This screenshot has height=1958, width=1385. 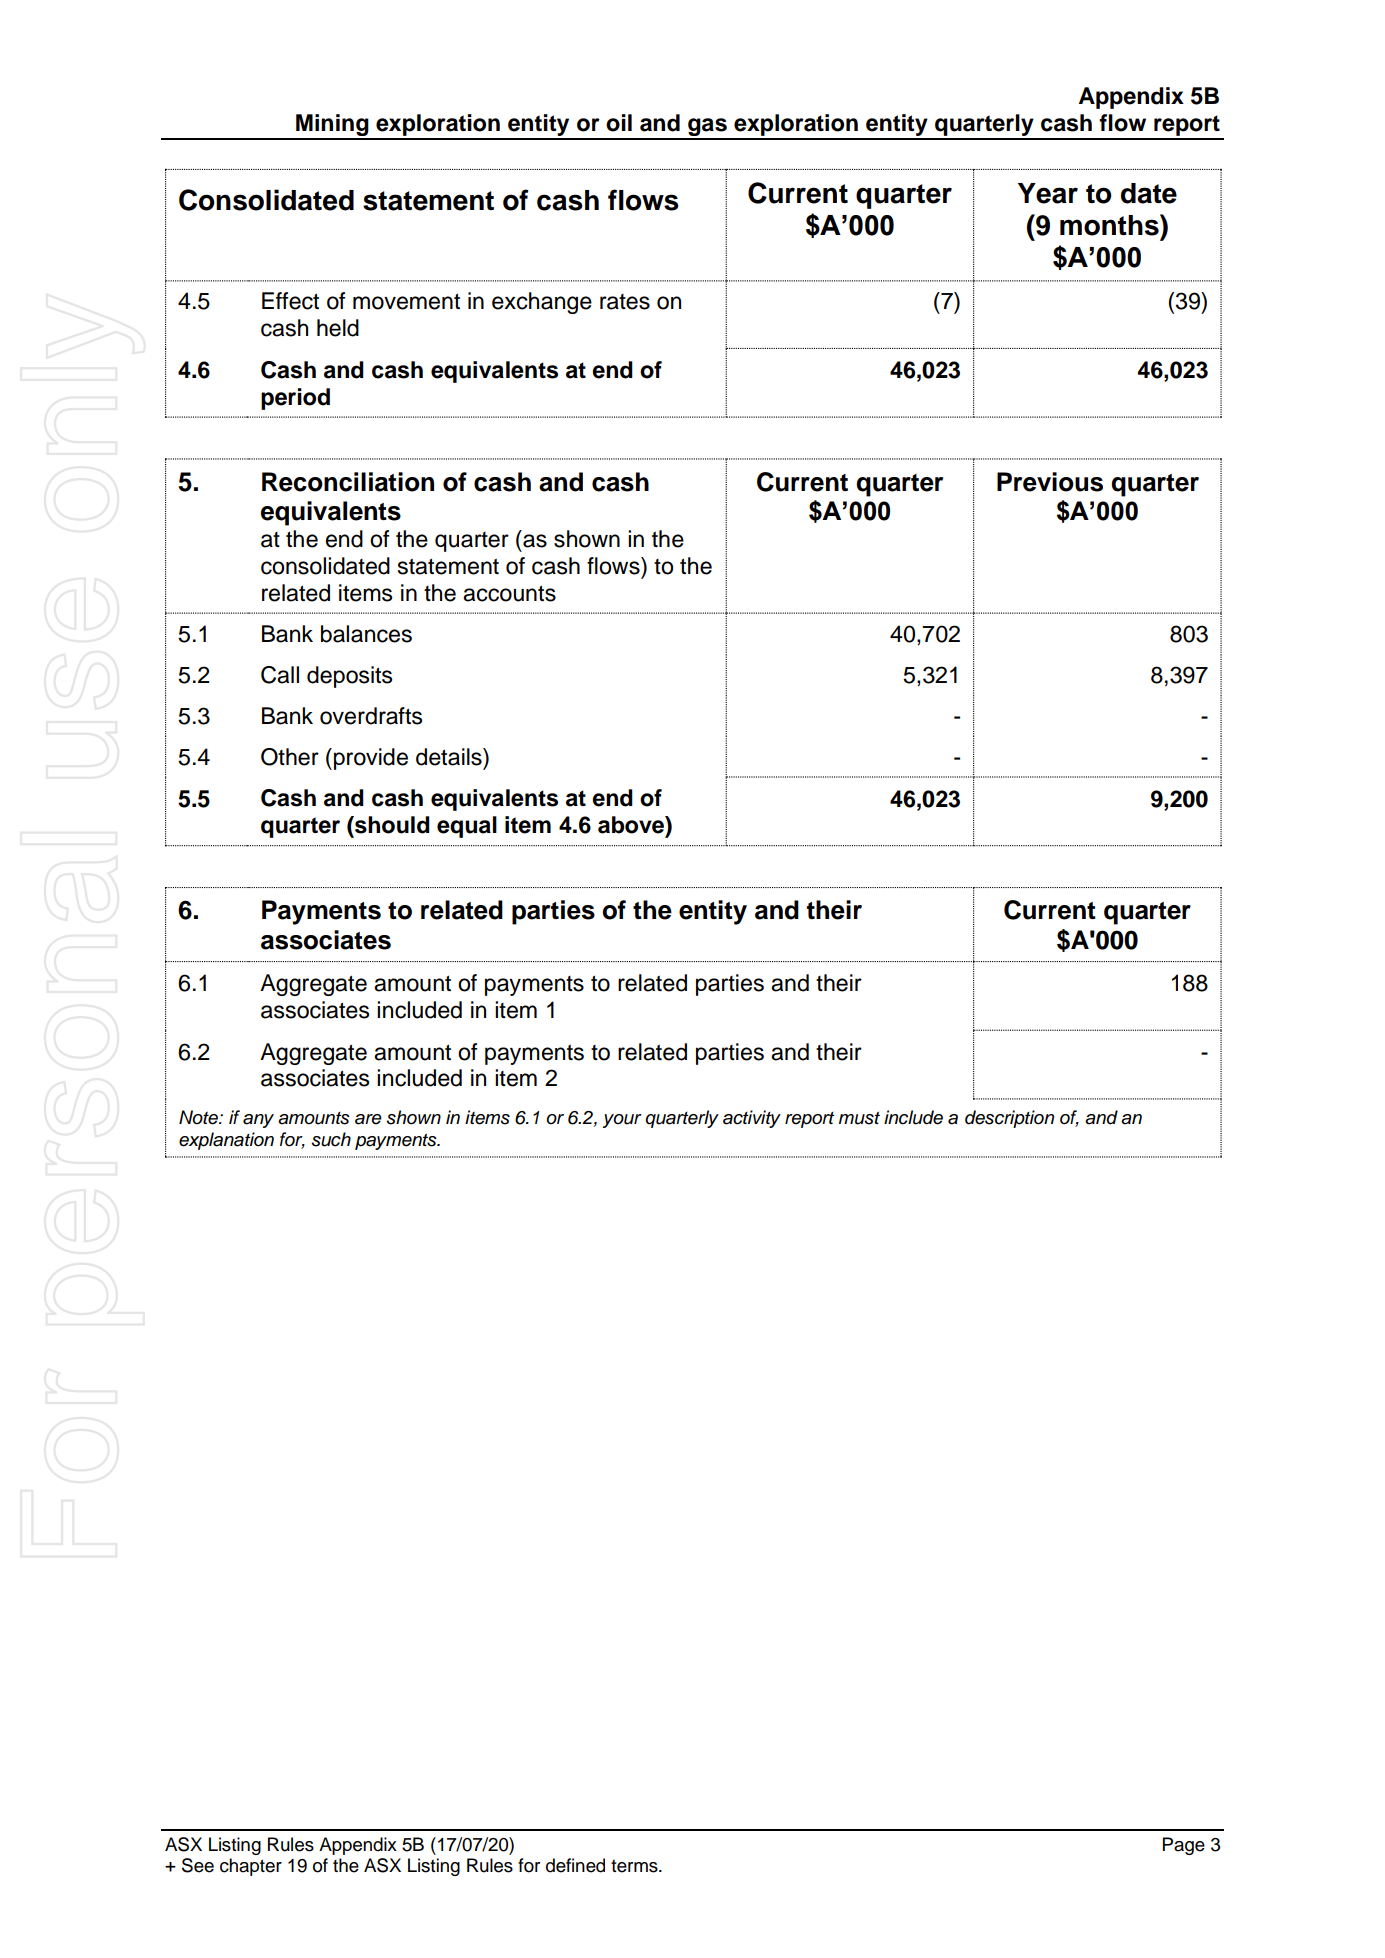 I want to click on activity, so click(x=752, y=1119).
